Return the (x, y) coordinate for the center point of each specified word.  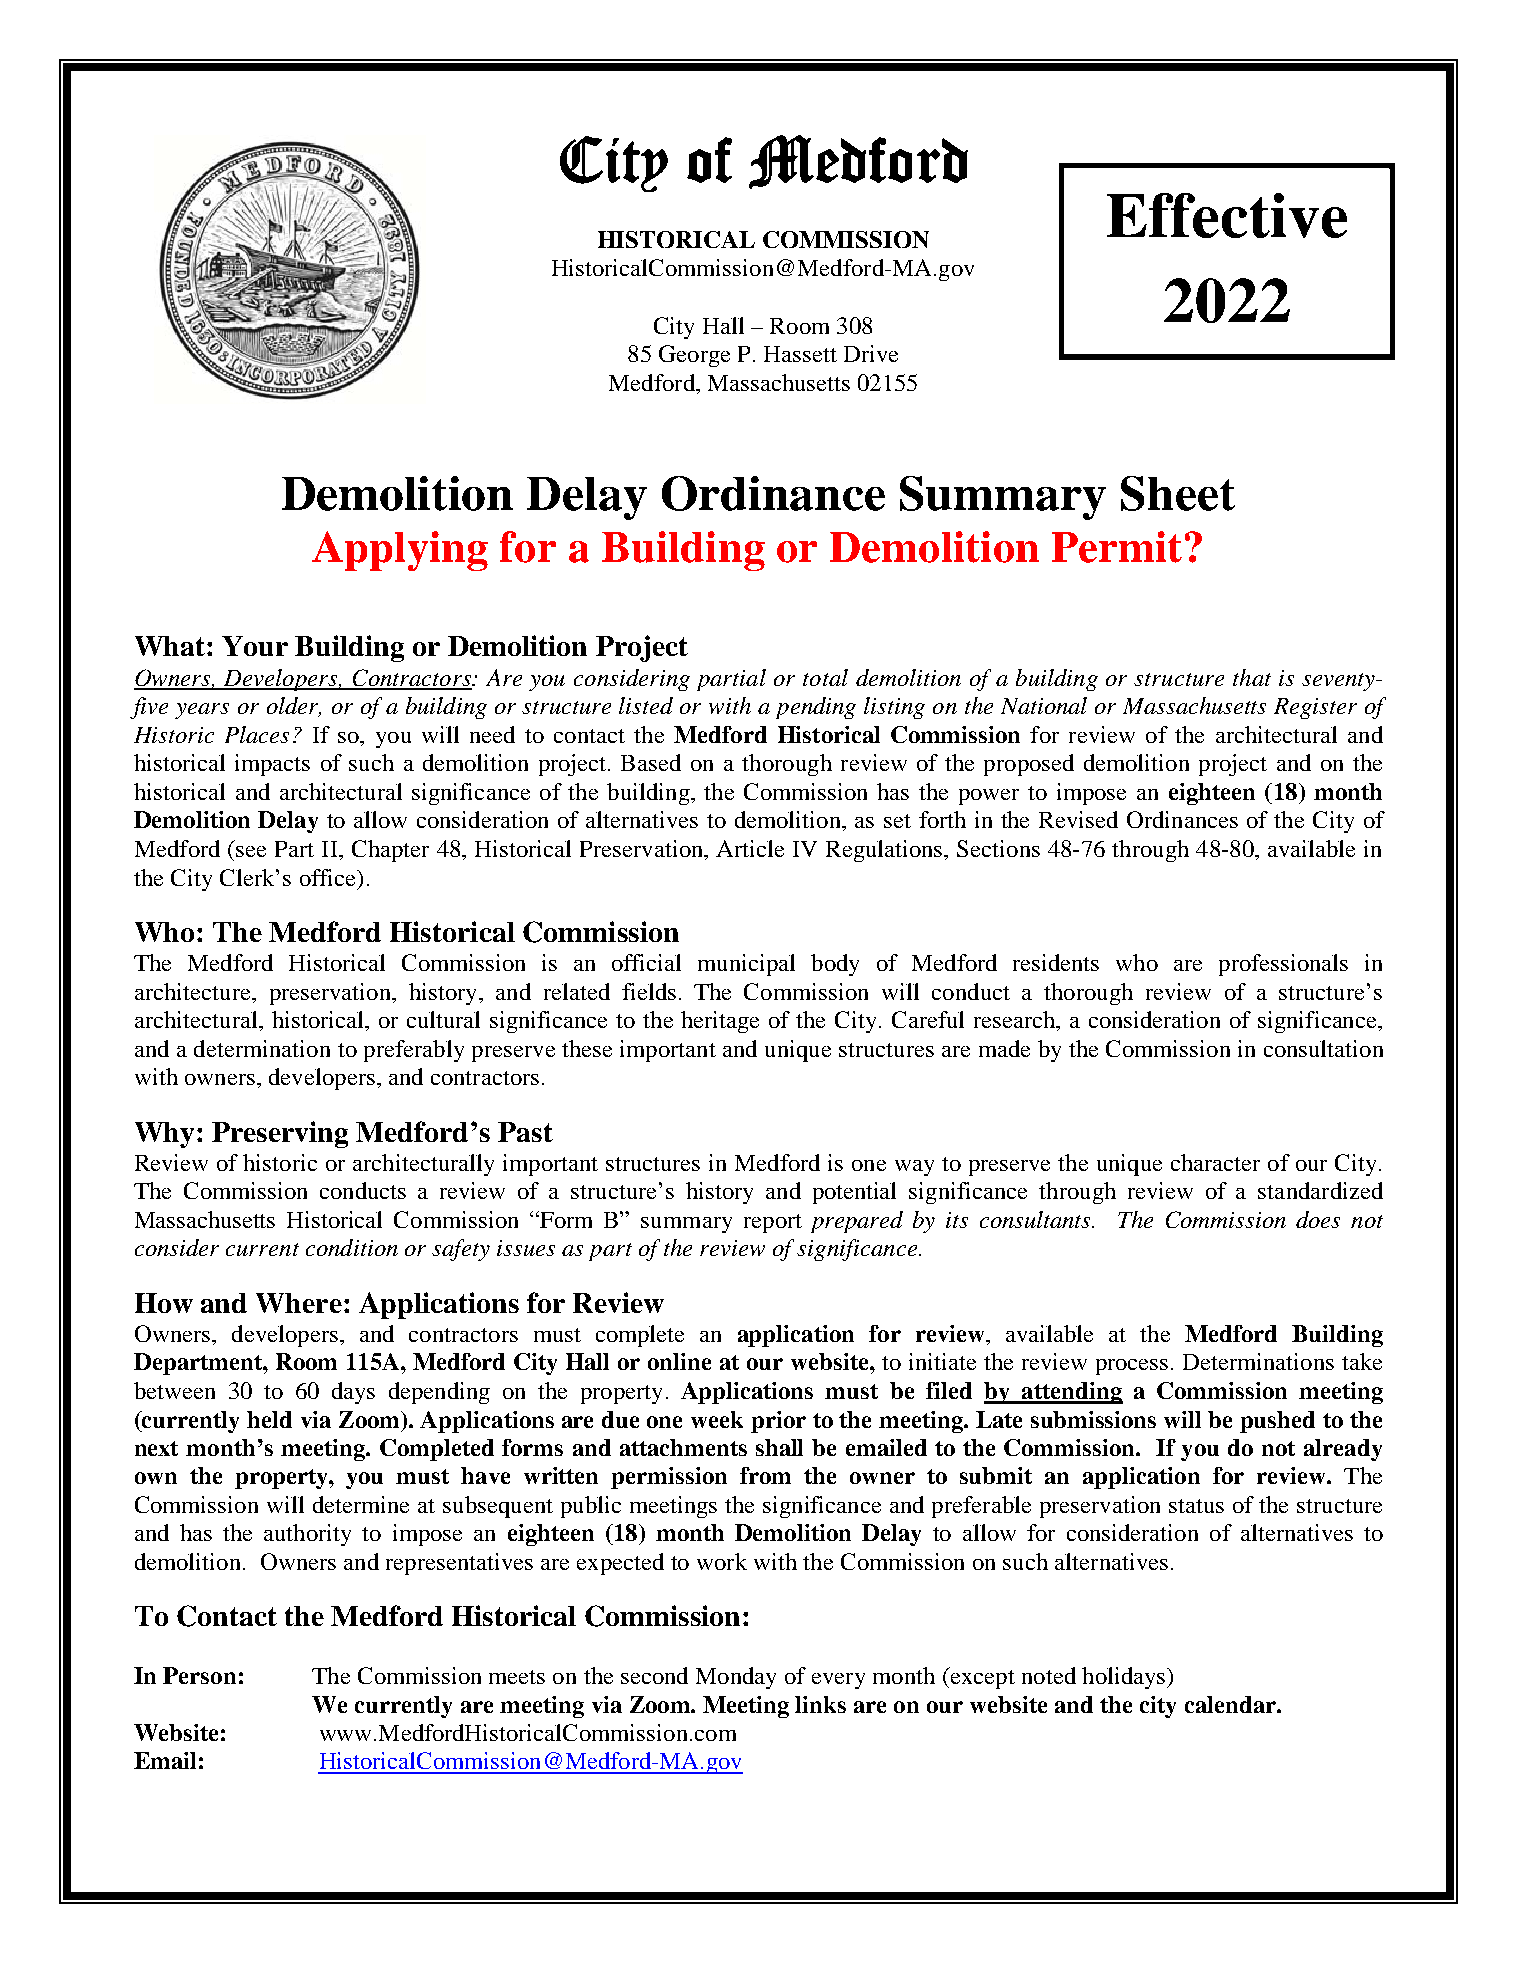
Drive (871, 353)
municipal (746, 965)
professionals (1283, 965)
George (694, 356)
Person (199, 1675)
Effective (1227, 215)
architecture (194, 991)
